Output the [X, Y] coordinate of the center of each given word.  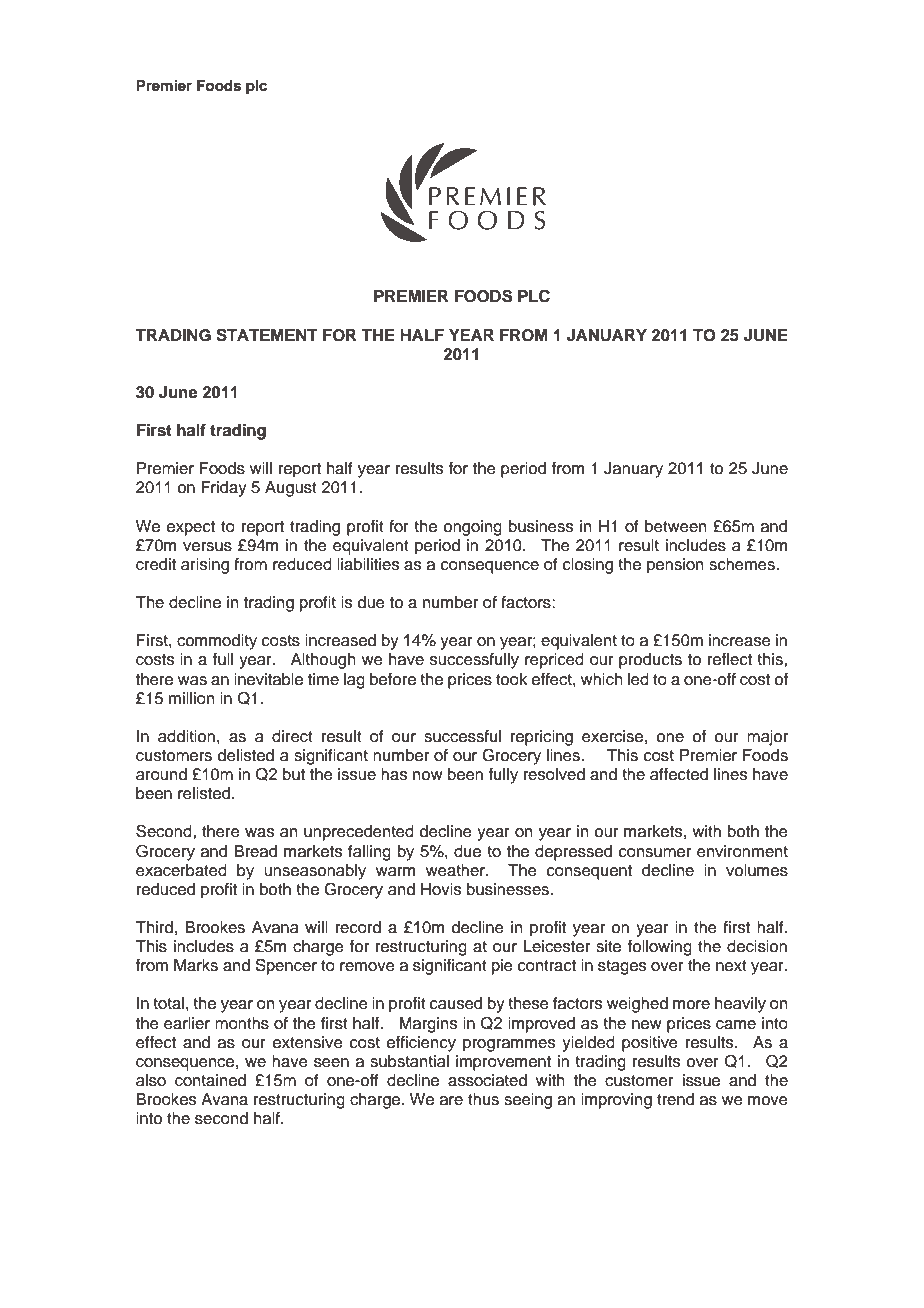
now [428, 776]
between [676, 526]
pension [675, 566]
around [161, 774]
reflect [730, 659]
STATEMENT [267, 335]
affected [679, 774]
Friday [224, 489]
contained [210, 1080]
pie [502, 967]
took [511, 679]
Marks [196, 965]
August [291, 489]
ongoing [472, 528]
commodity [217, 642]
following [660, 948]
